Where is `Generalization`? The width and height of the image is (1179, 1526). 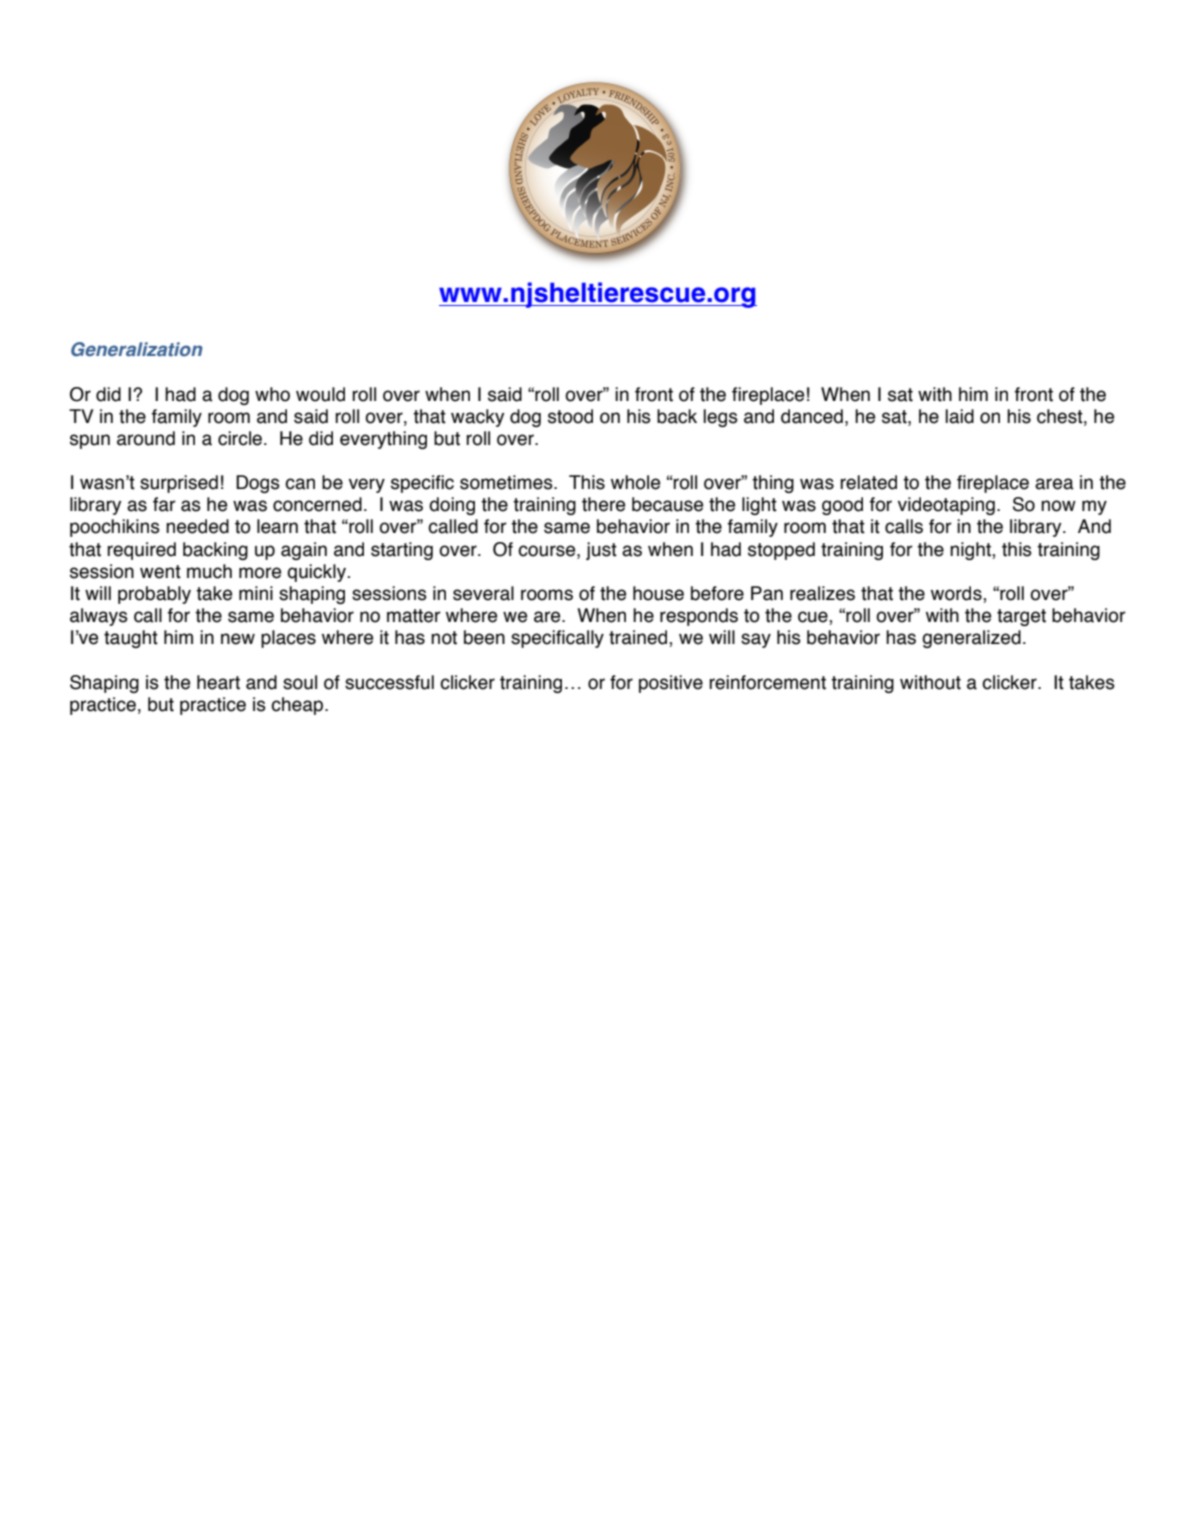
Generalization is located at coordinates (137, 349).
